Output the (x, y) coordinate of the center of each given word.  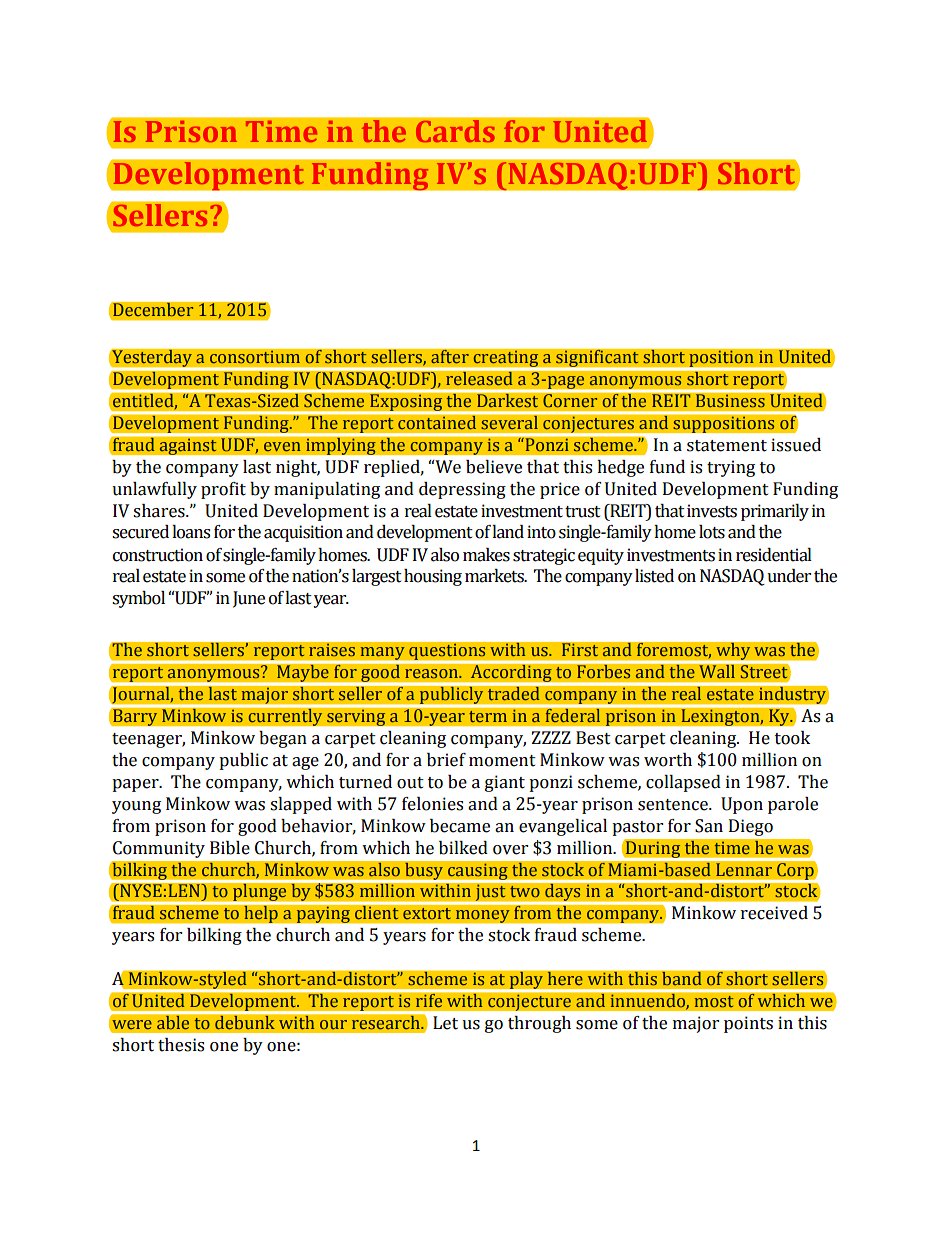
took (792, 738)
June (249, 599)
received (774, 913)
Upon (742, 805)
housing (433, 577)
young (136, 807)
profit (223, 490)
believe (494, 467)
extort (427, 914)
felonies (432, 804)
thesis (181, 1045)
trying (731, 468)
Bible (230, 848)
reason (432, 673)
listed (654, 576)
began (283, 739)
